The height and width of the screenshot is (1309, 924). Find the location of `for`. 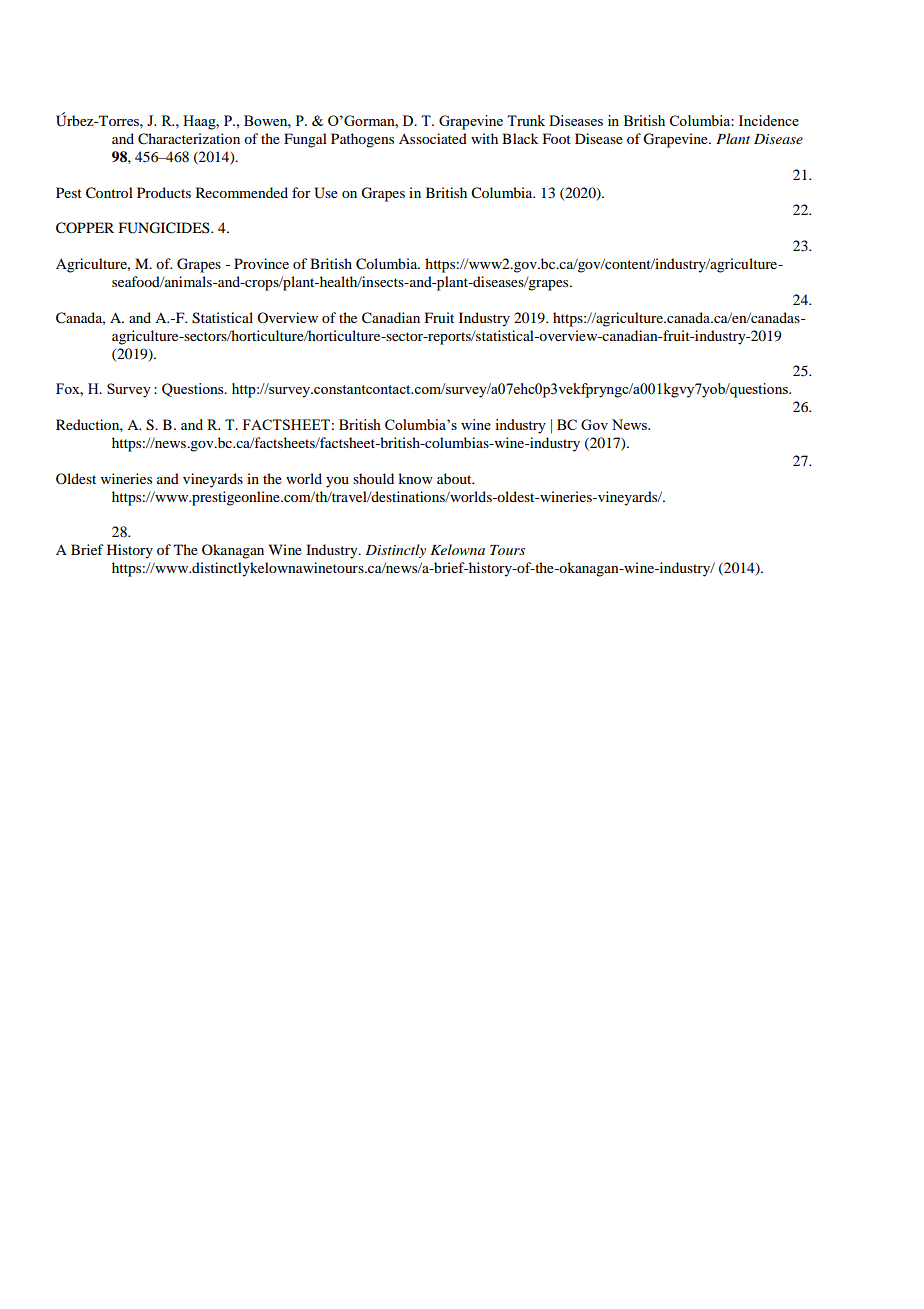

for is located at coordinates (301, 192).
